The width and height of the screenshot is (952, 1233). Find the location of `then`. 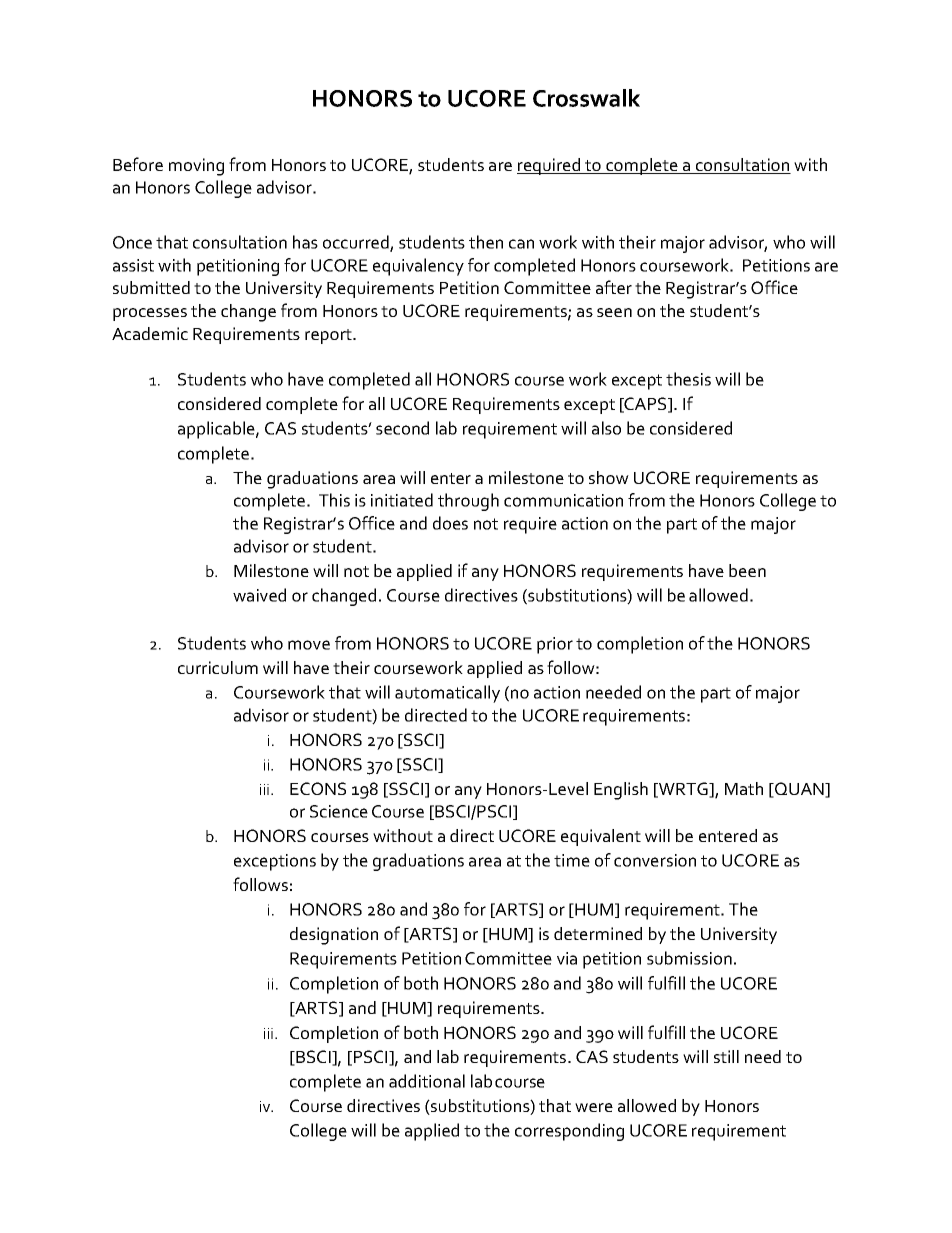

then is located at coordinates (486, 242).
